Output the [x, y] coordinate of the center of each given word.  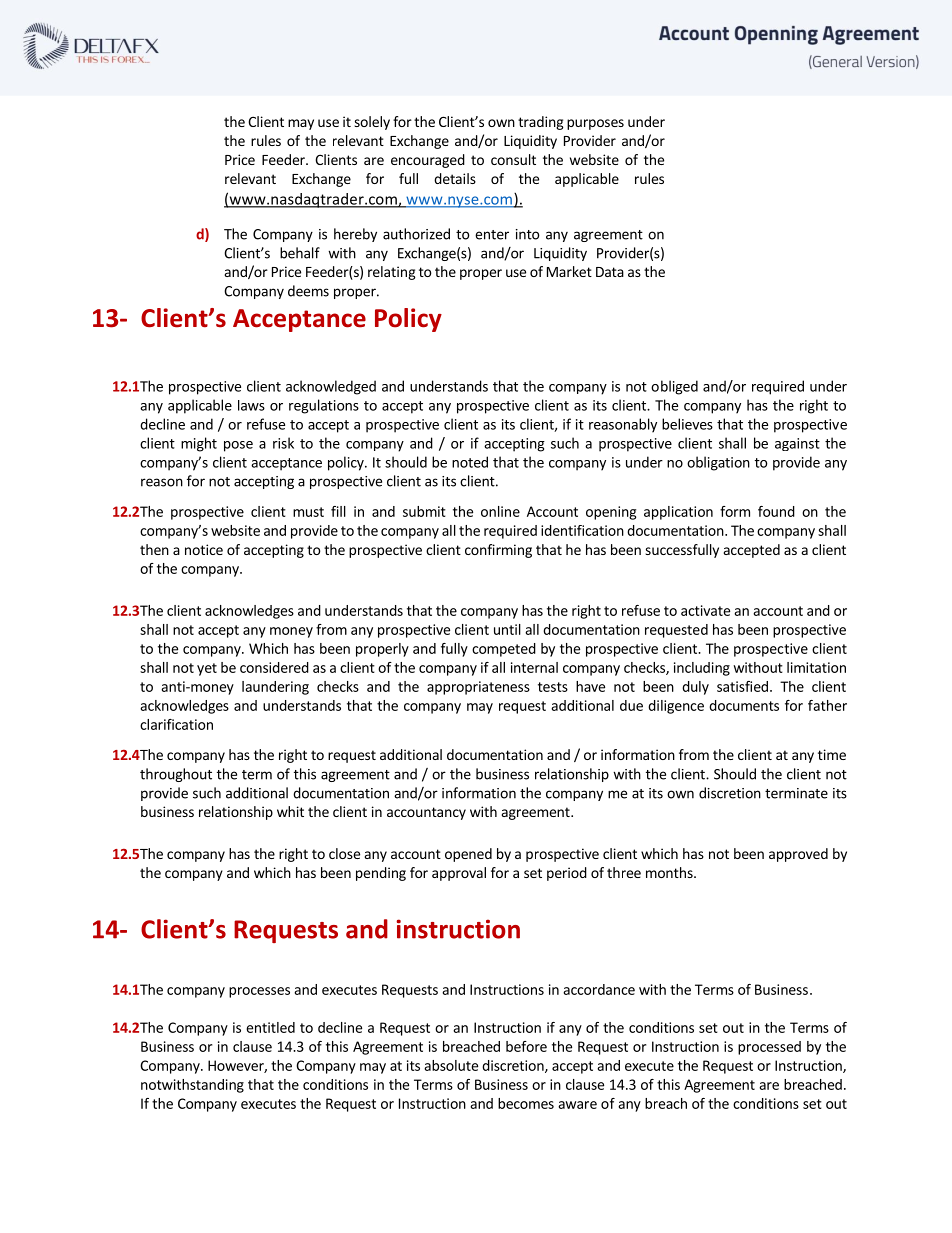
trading [541, 123]
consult [513, 159]
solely [372, 123]
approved [798, 855]
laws [251, 405]
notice [204, 549]
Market [569, 271]
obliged [674, 387]
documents [744, 705]
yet [207, 669]
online [500, 511]
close [344, 853]
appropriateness [478, 688]
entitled [270, 1027]
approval [459, 874]
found [776, 511]
